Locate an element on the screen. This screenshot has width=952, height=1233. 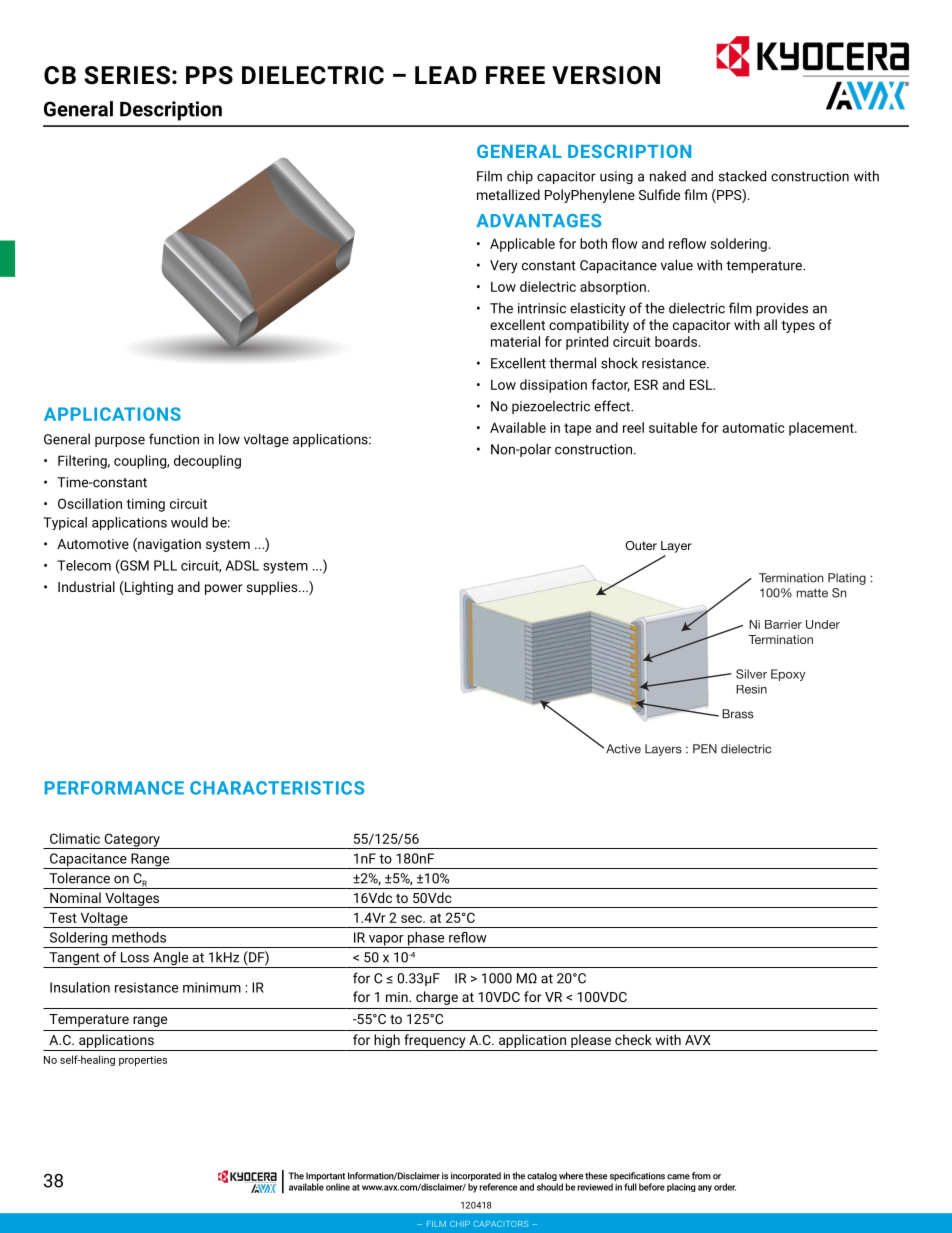
properties is located at coordinates (143, 1061).
